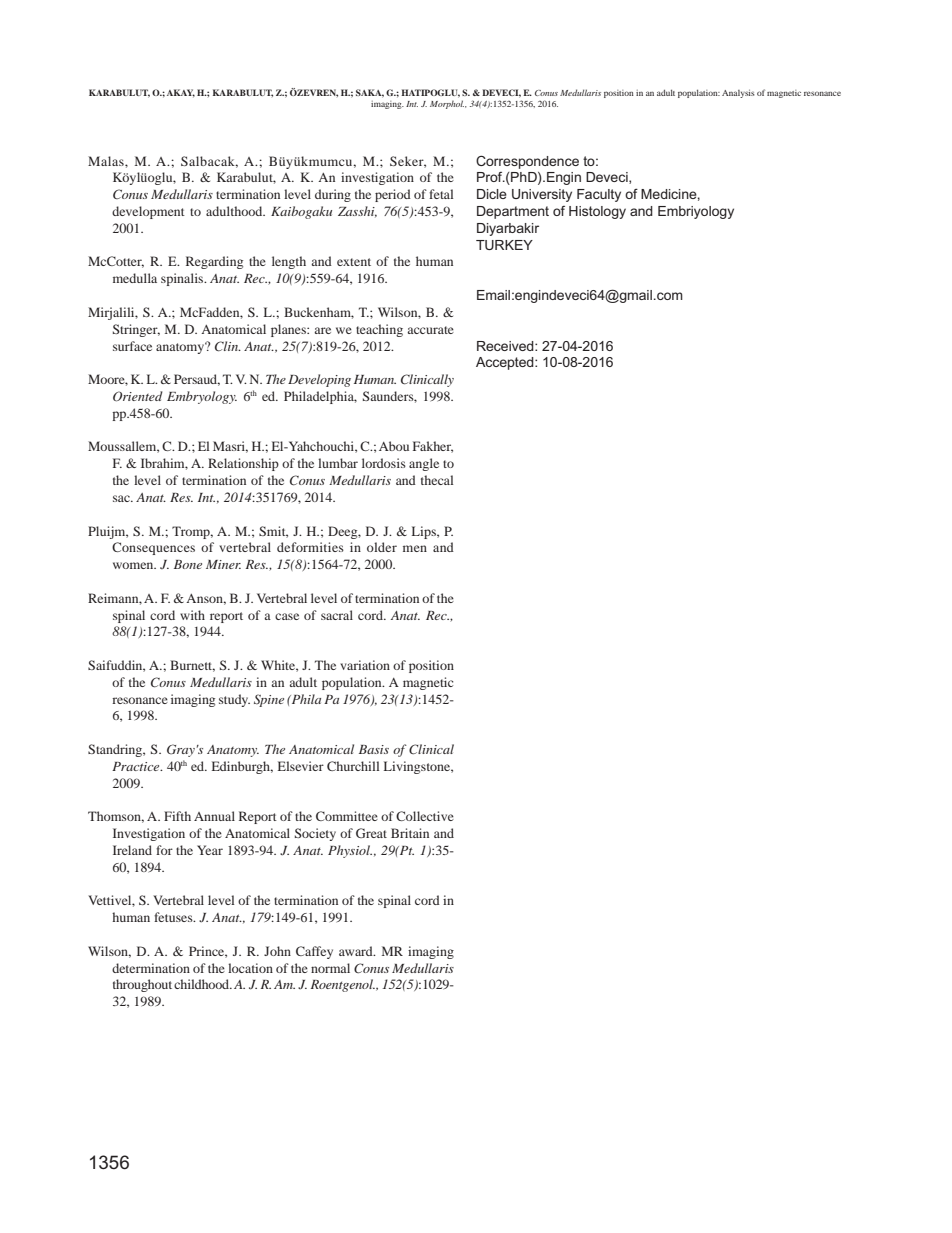 Image resolution: width=952 pixels, height=1233 pixels. Describe the element at coordinates (107, 161) in the screenshot. I see `Malas` at that location.
